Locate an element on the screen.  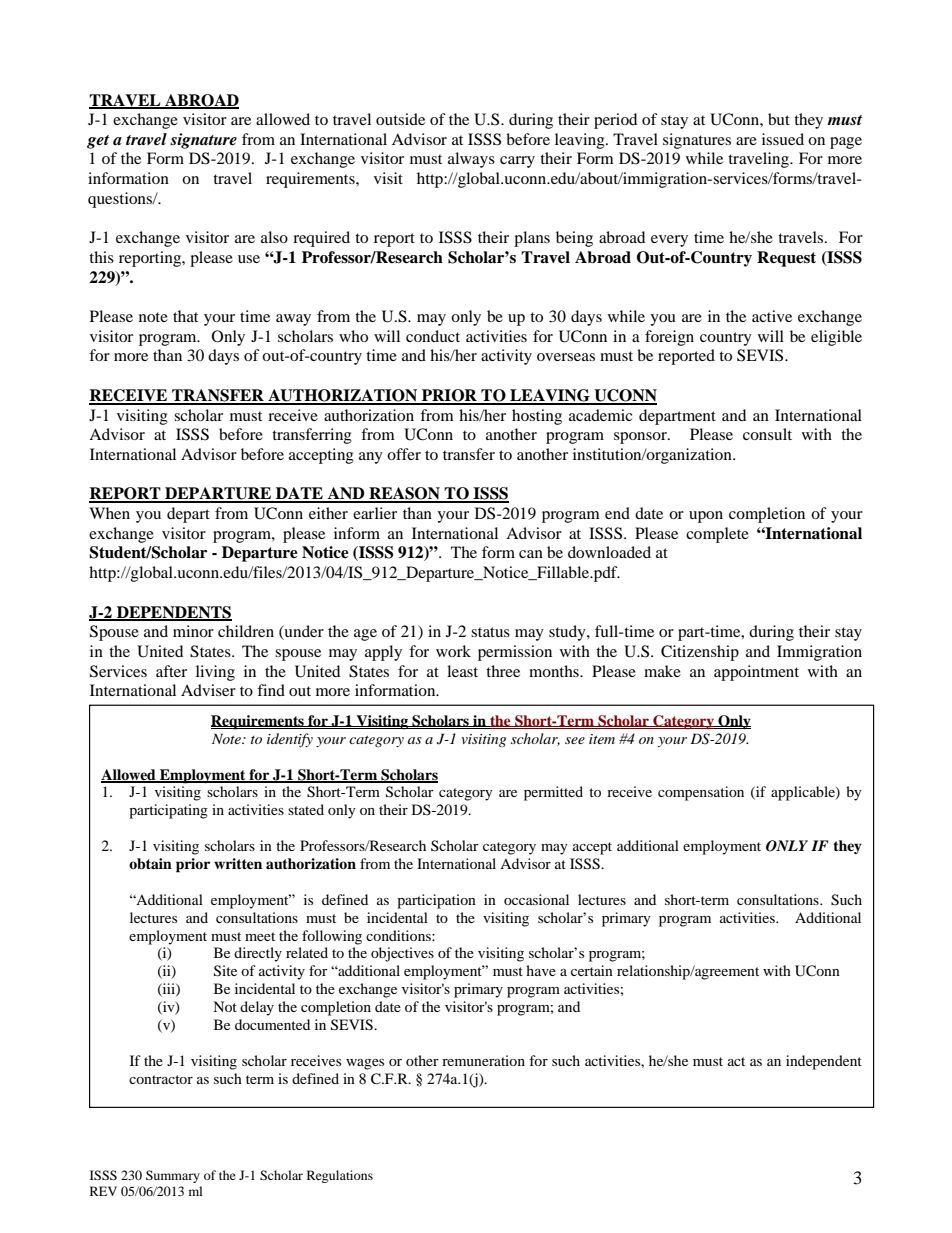
applicable is located at coordinates (804, 793).
